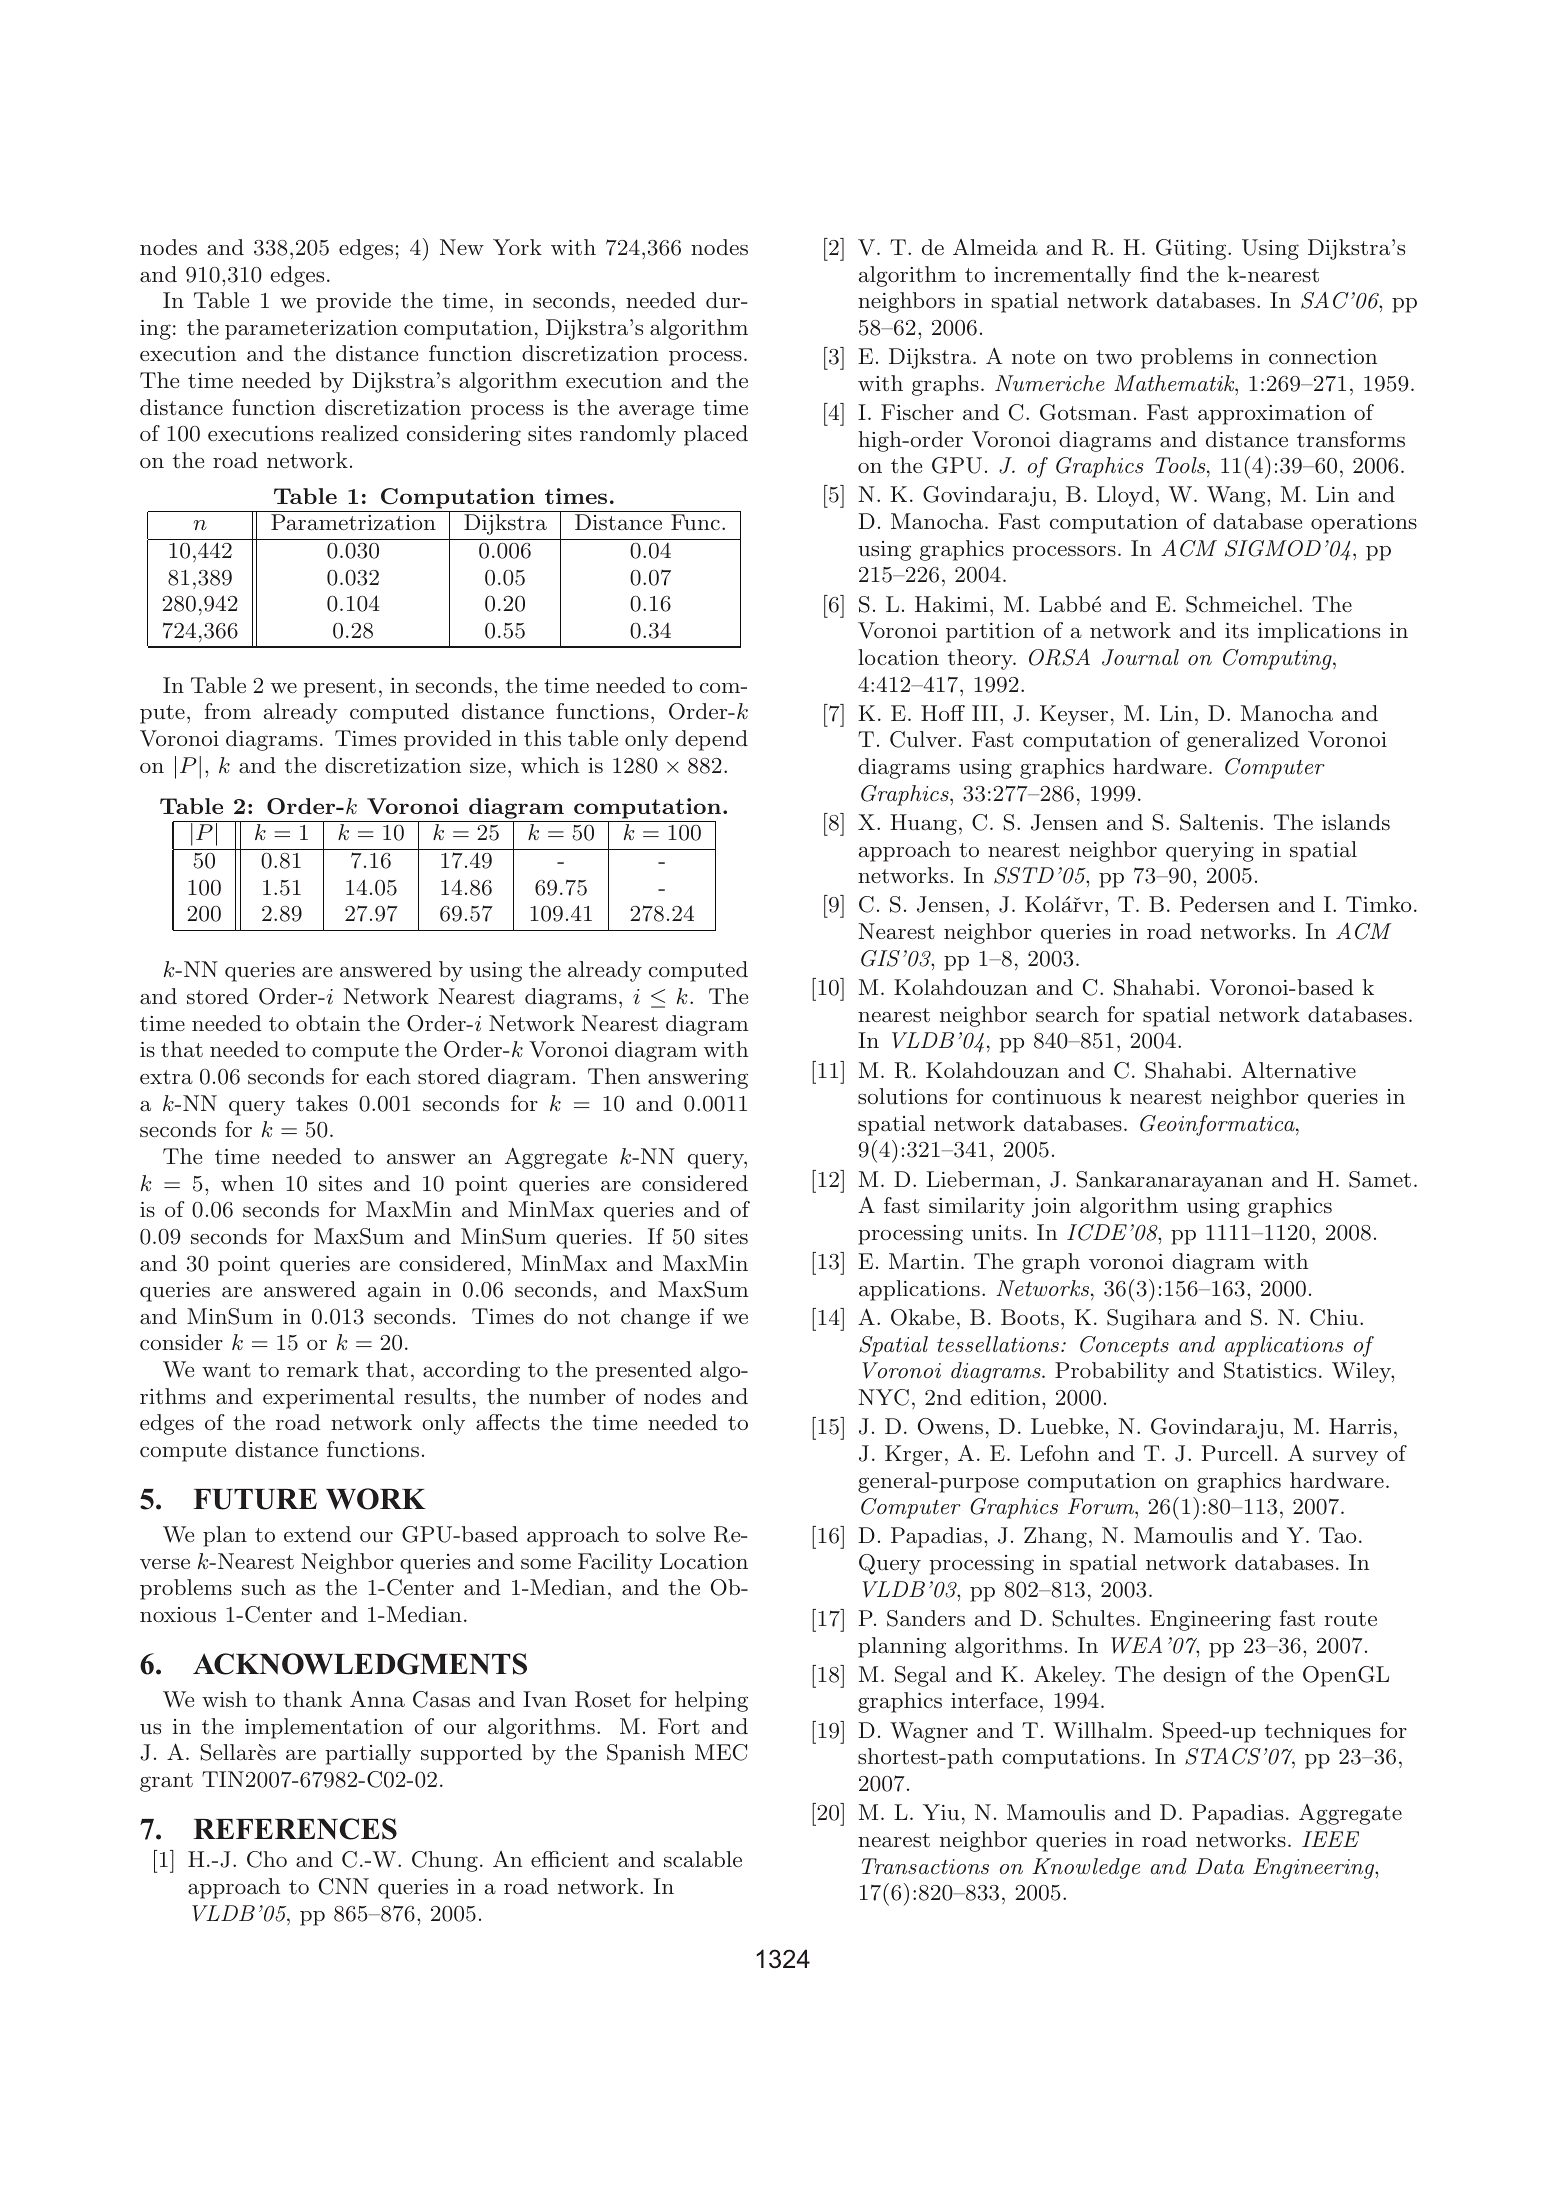 The image size is (1563, 2211). I want to click on REFERENCES, so click(295, 1829).
